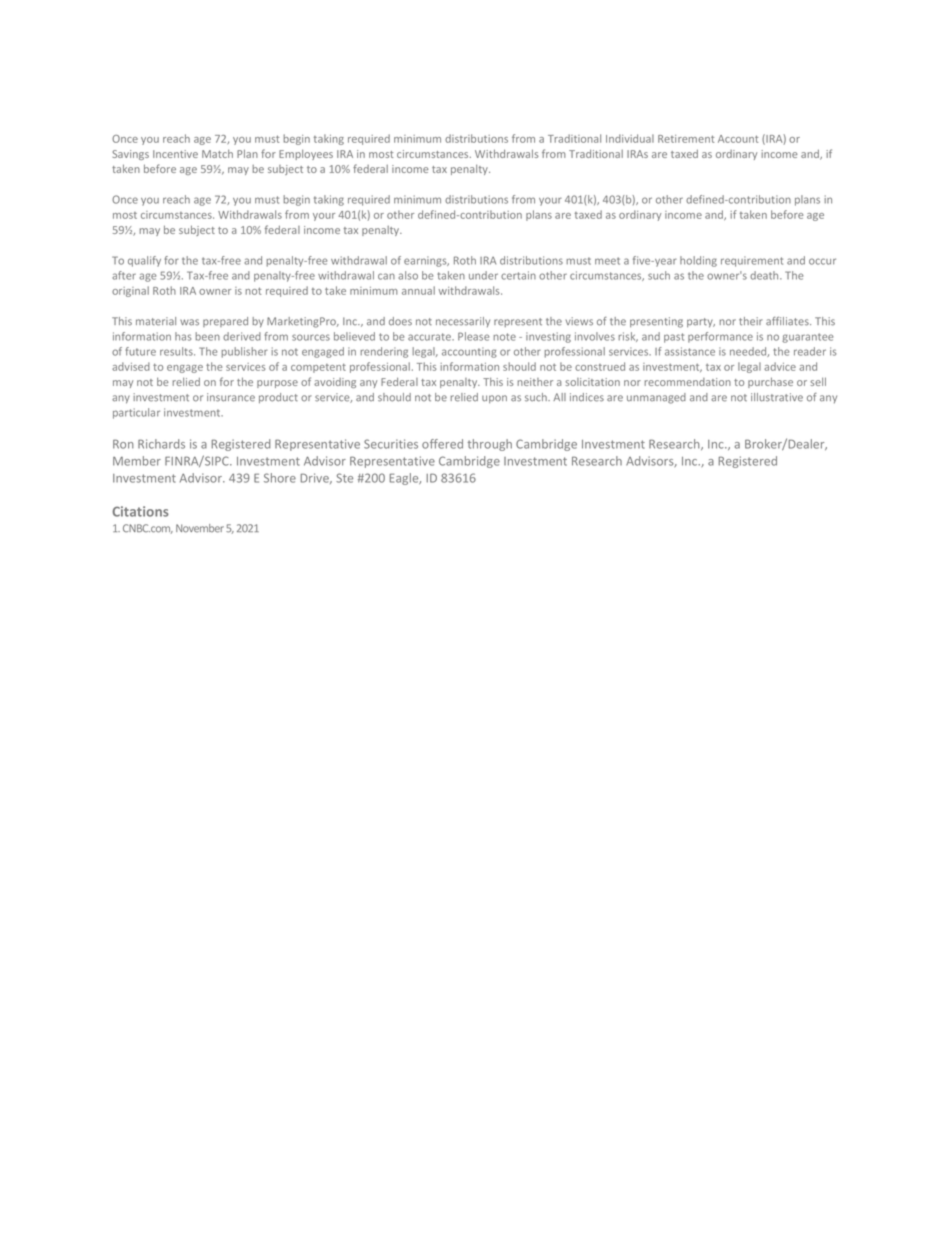  I want to click on performance, so click(720, 337).
